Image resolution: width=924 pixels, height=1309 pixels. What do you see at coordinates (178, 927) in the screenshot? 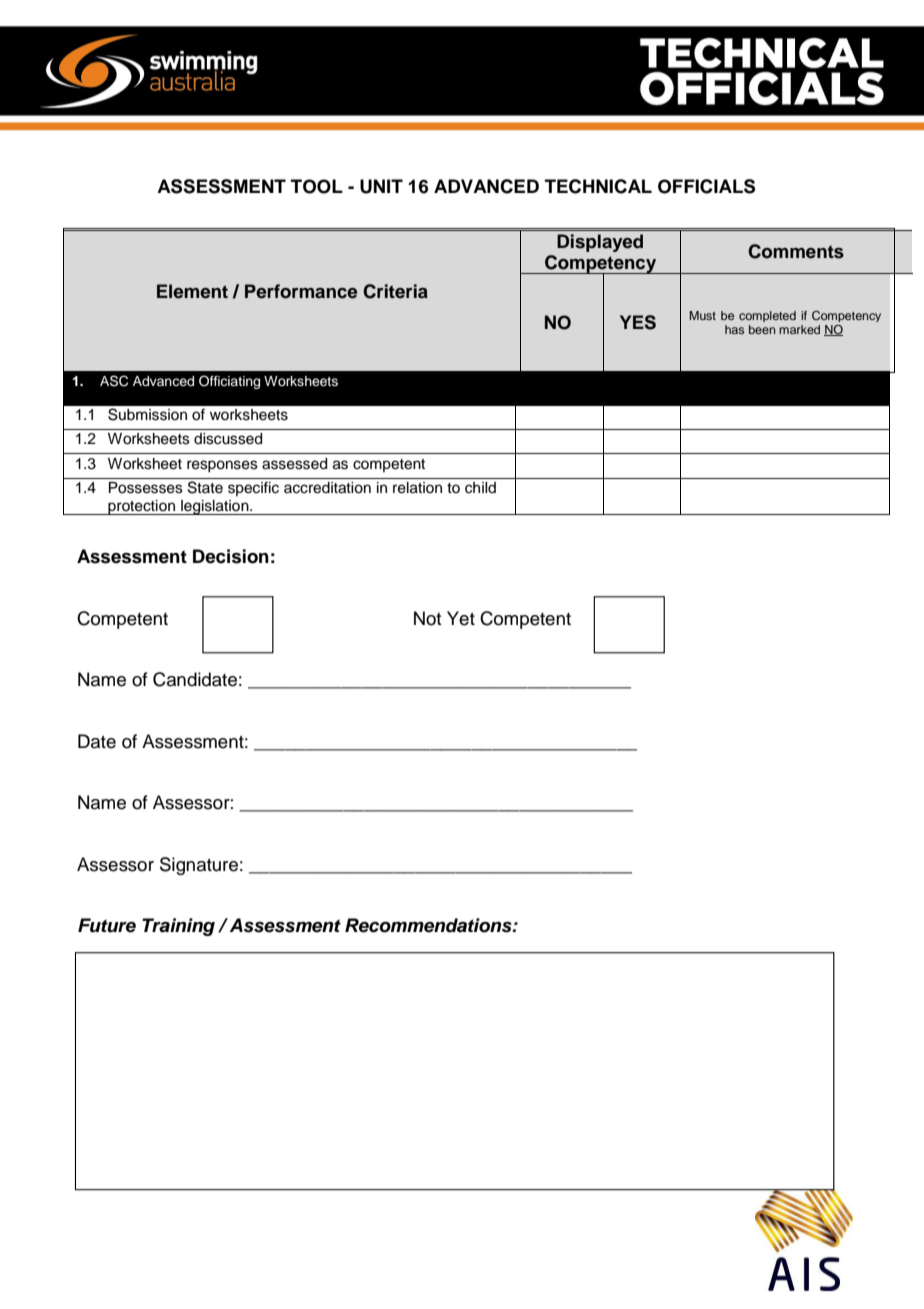
I see `Training` at bounding box center [178, 927].
